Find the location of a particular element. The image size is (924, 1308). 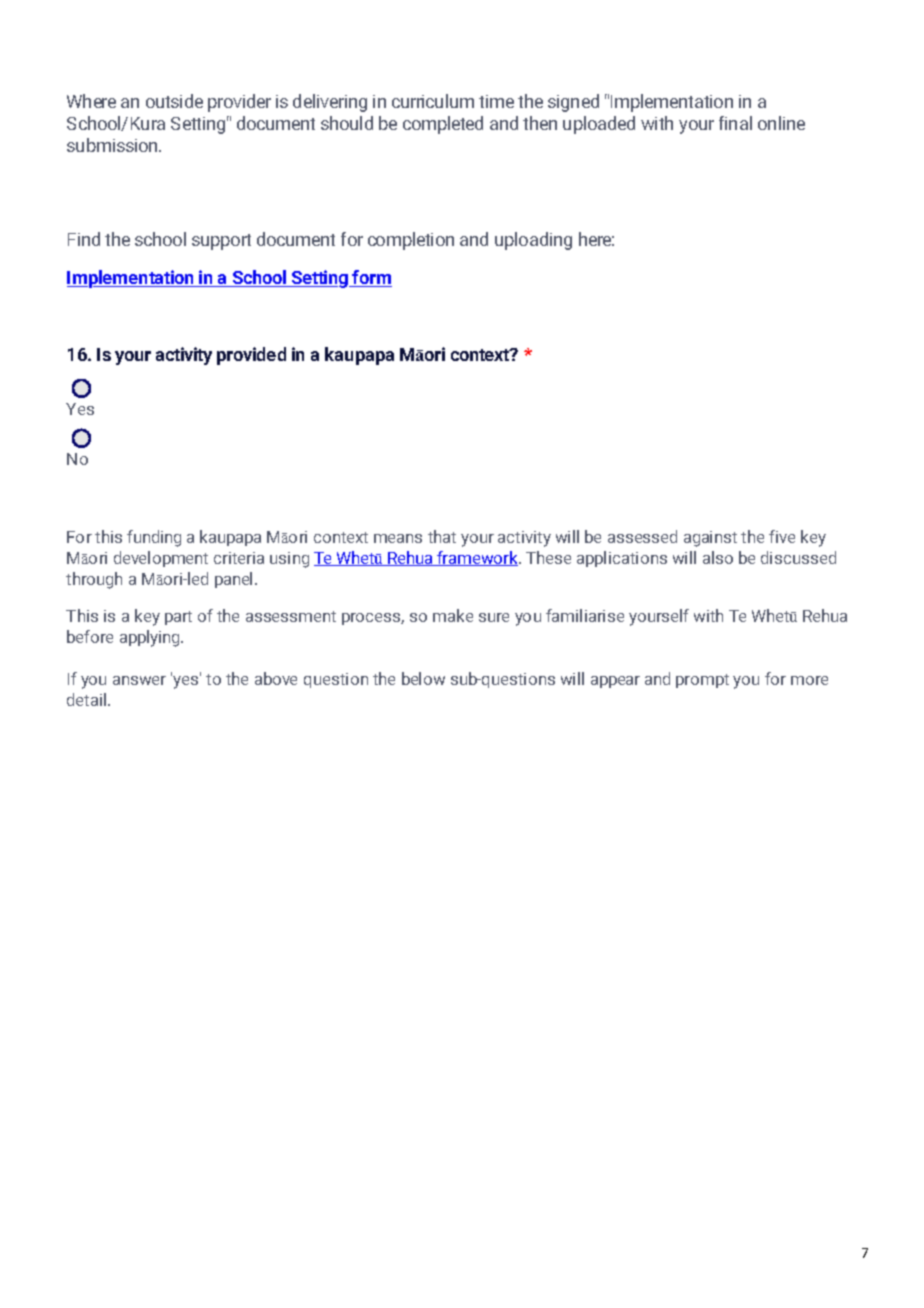

form is located at coordinates (371, 278).
